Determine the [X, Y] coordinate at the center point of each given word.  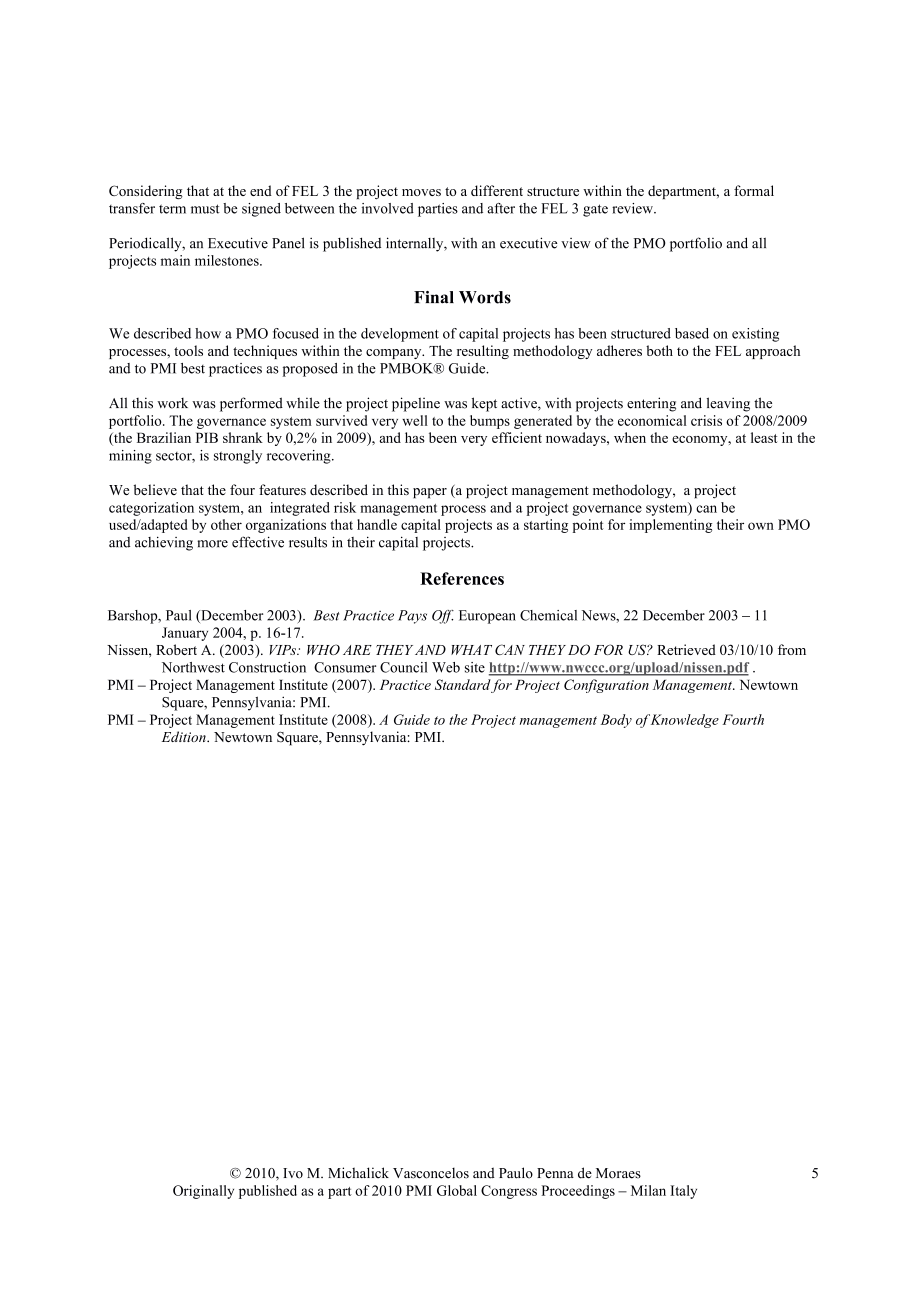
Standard [463, 684]
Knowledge [685, 721]
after [501, 208]
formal [754, 190]
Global [457, 1190]
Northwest [193, 667]
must [205, 209]
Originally [203, 1192]
